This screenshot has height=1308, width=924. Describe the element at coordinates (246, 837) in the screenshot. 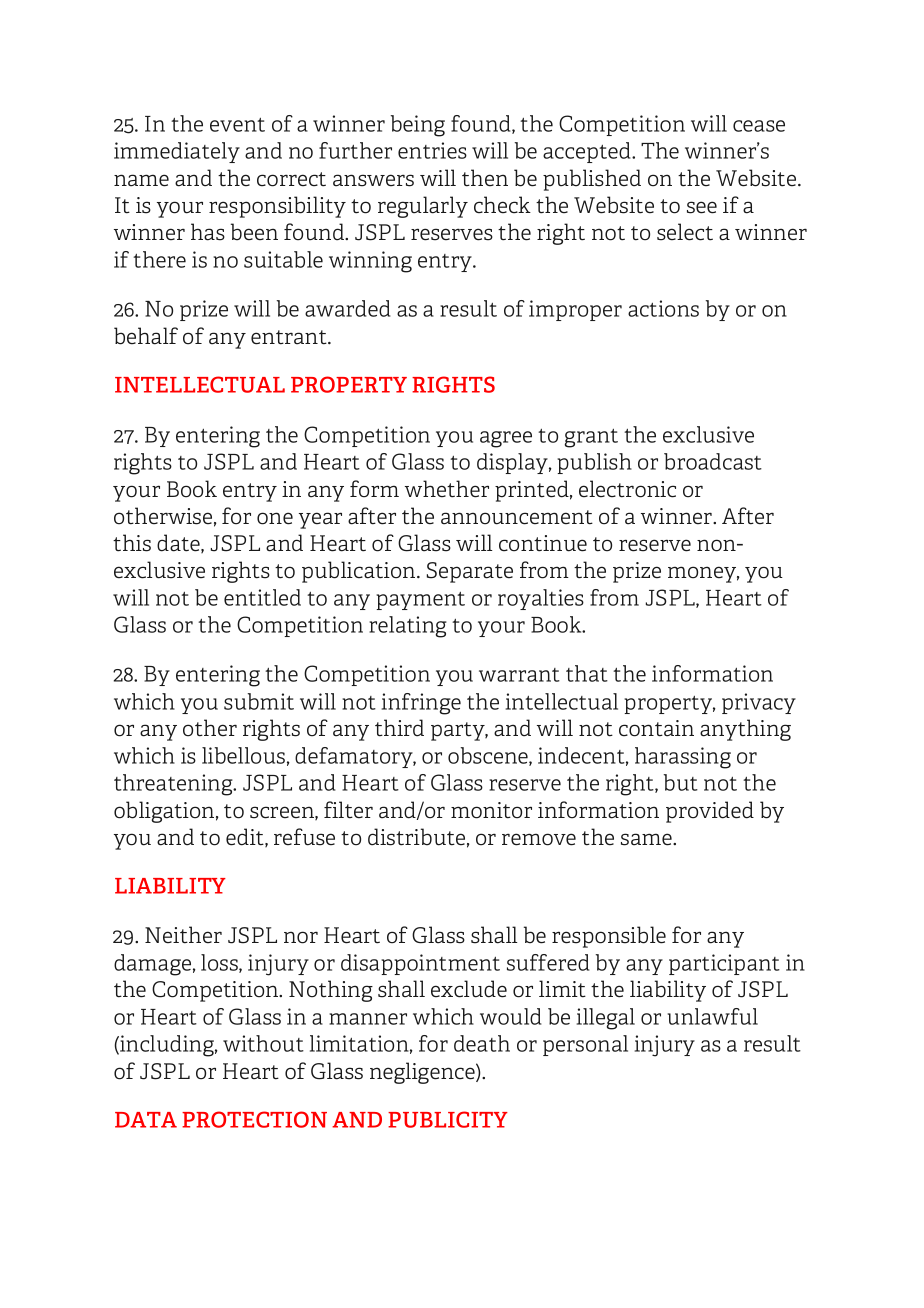

I see `edit` at that location.
